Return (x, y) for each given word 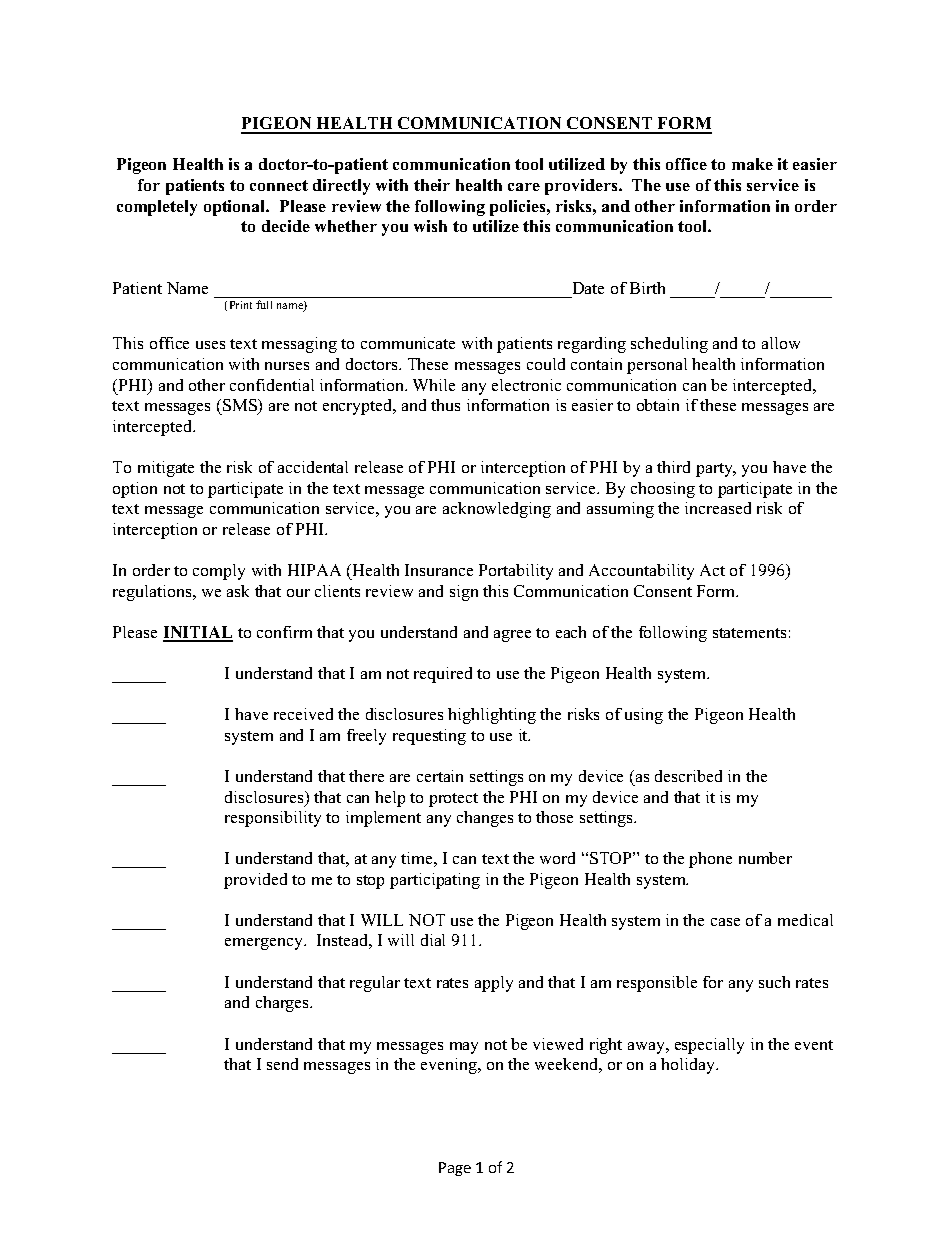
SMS (240, 407)
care (524, 187)
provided (255, 881)
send (282, 1064)
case (725, 922)
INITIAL (198, 633)
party (715, 470)
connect (279, 185)
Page (455, 1169)
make (752, 164)
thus (445, 405)
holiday (689, 1066)
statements (749, 633)
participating (435, 881)
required (443, 675)
